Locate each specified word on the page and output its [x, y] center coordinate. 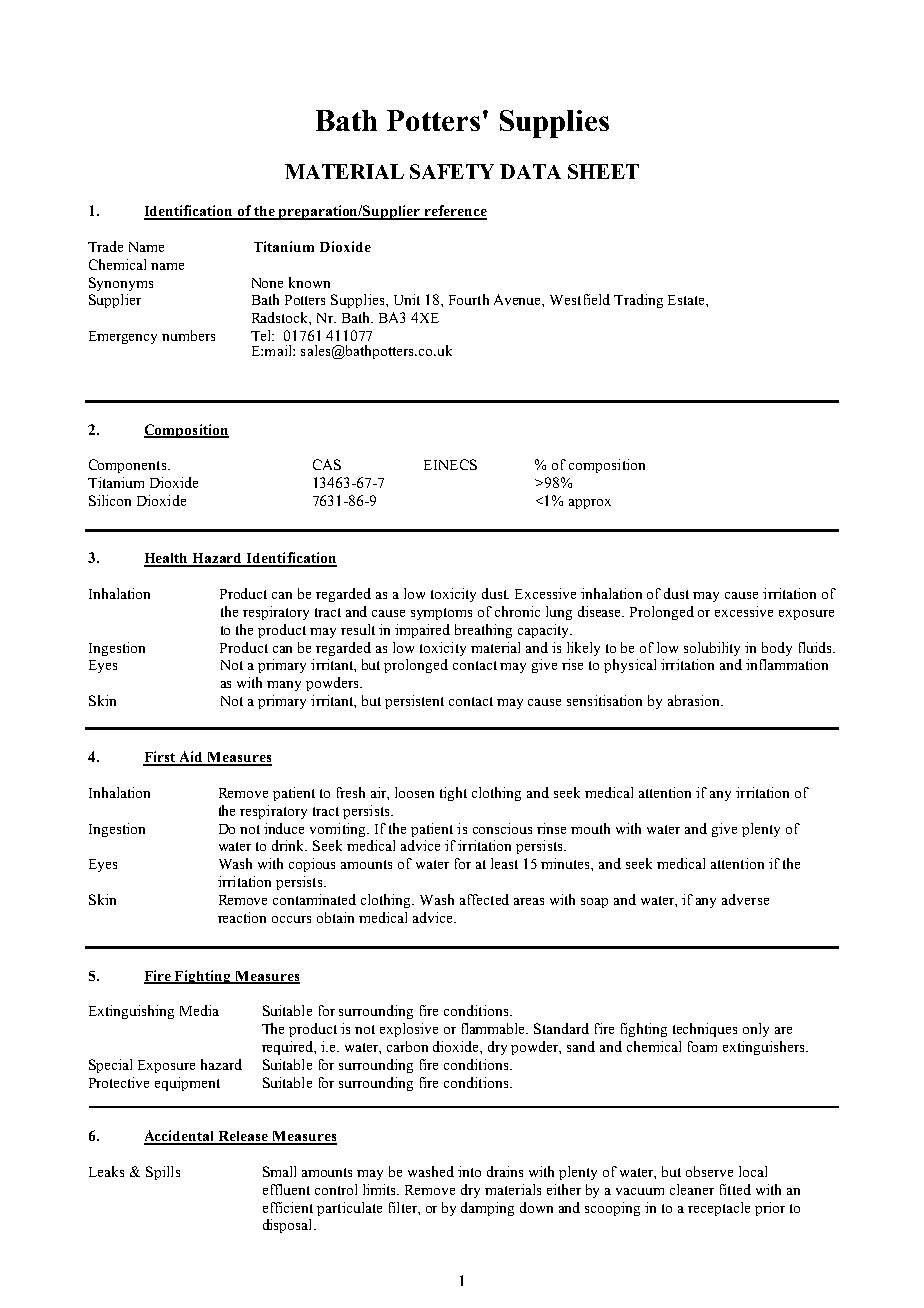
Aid [191, 758]
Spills [163, 1173]
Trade [105, 246]
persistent [414, 702]
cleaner [692, 1189]
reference [454, 212]
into [469, 1171]
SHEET [603, 171]
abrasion [695, 700]
